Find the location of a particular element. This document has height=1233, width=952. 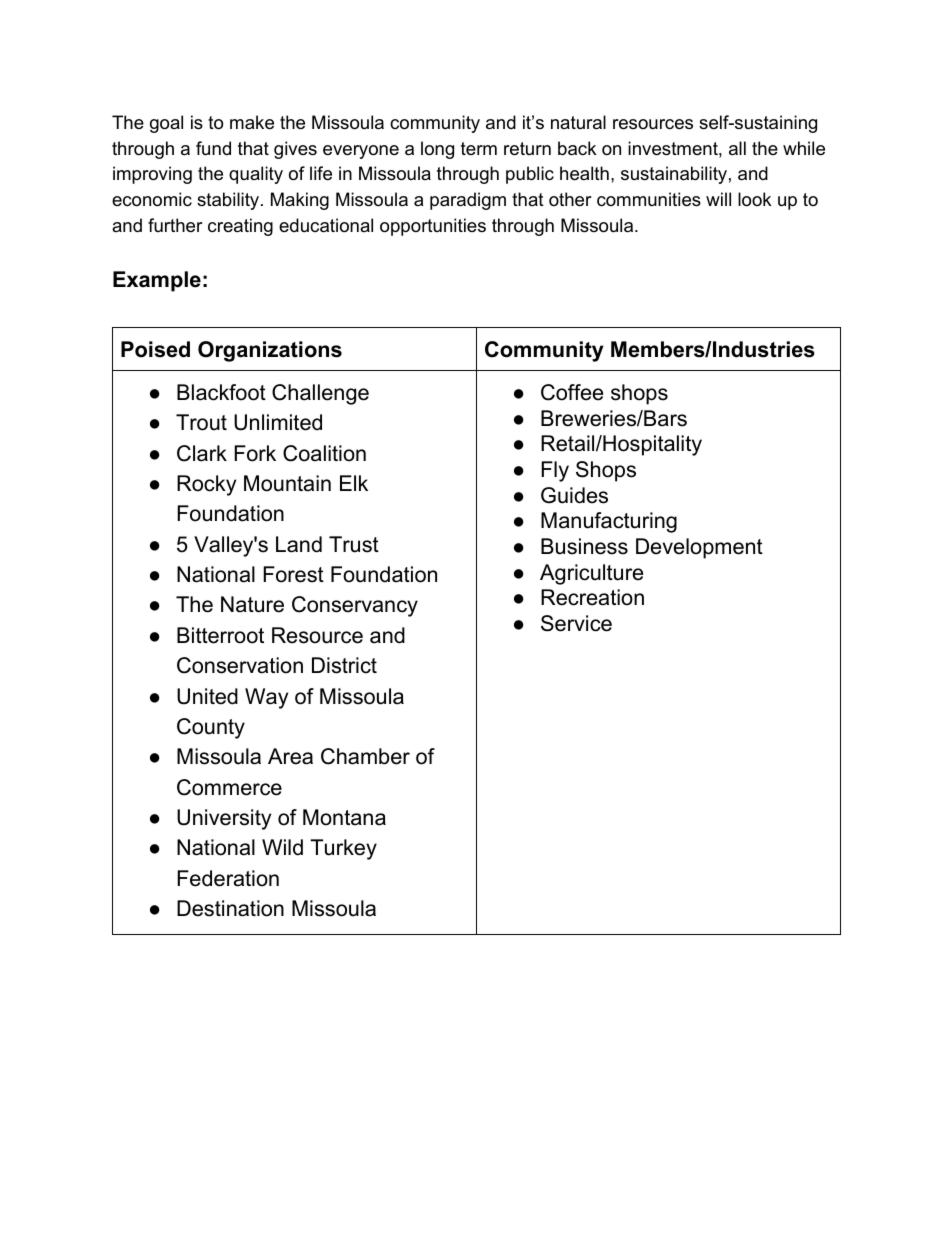

fund is located at coordinates (213, 148).
